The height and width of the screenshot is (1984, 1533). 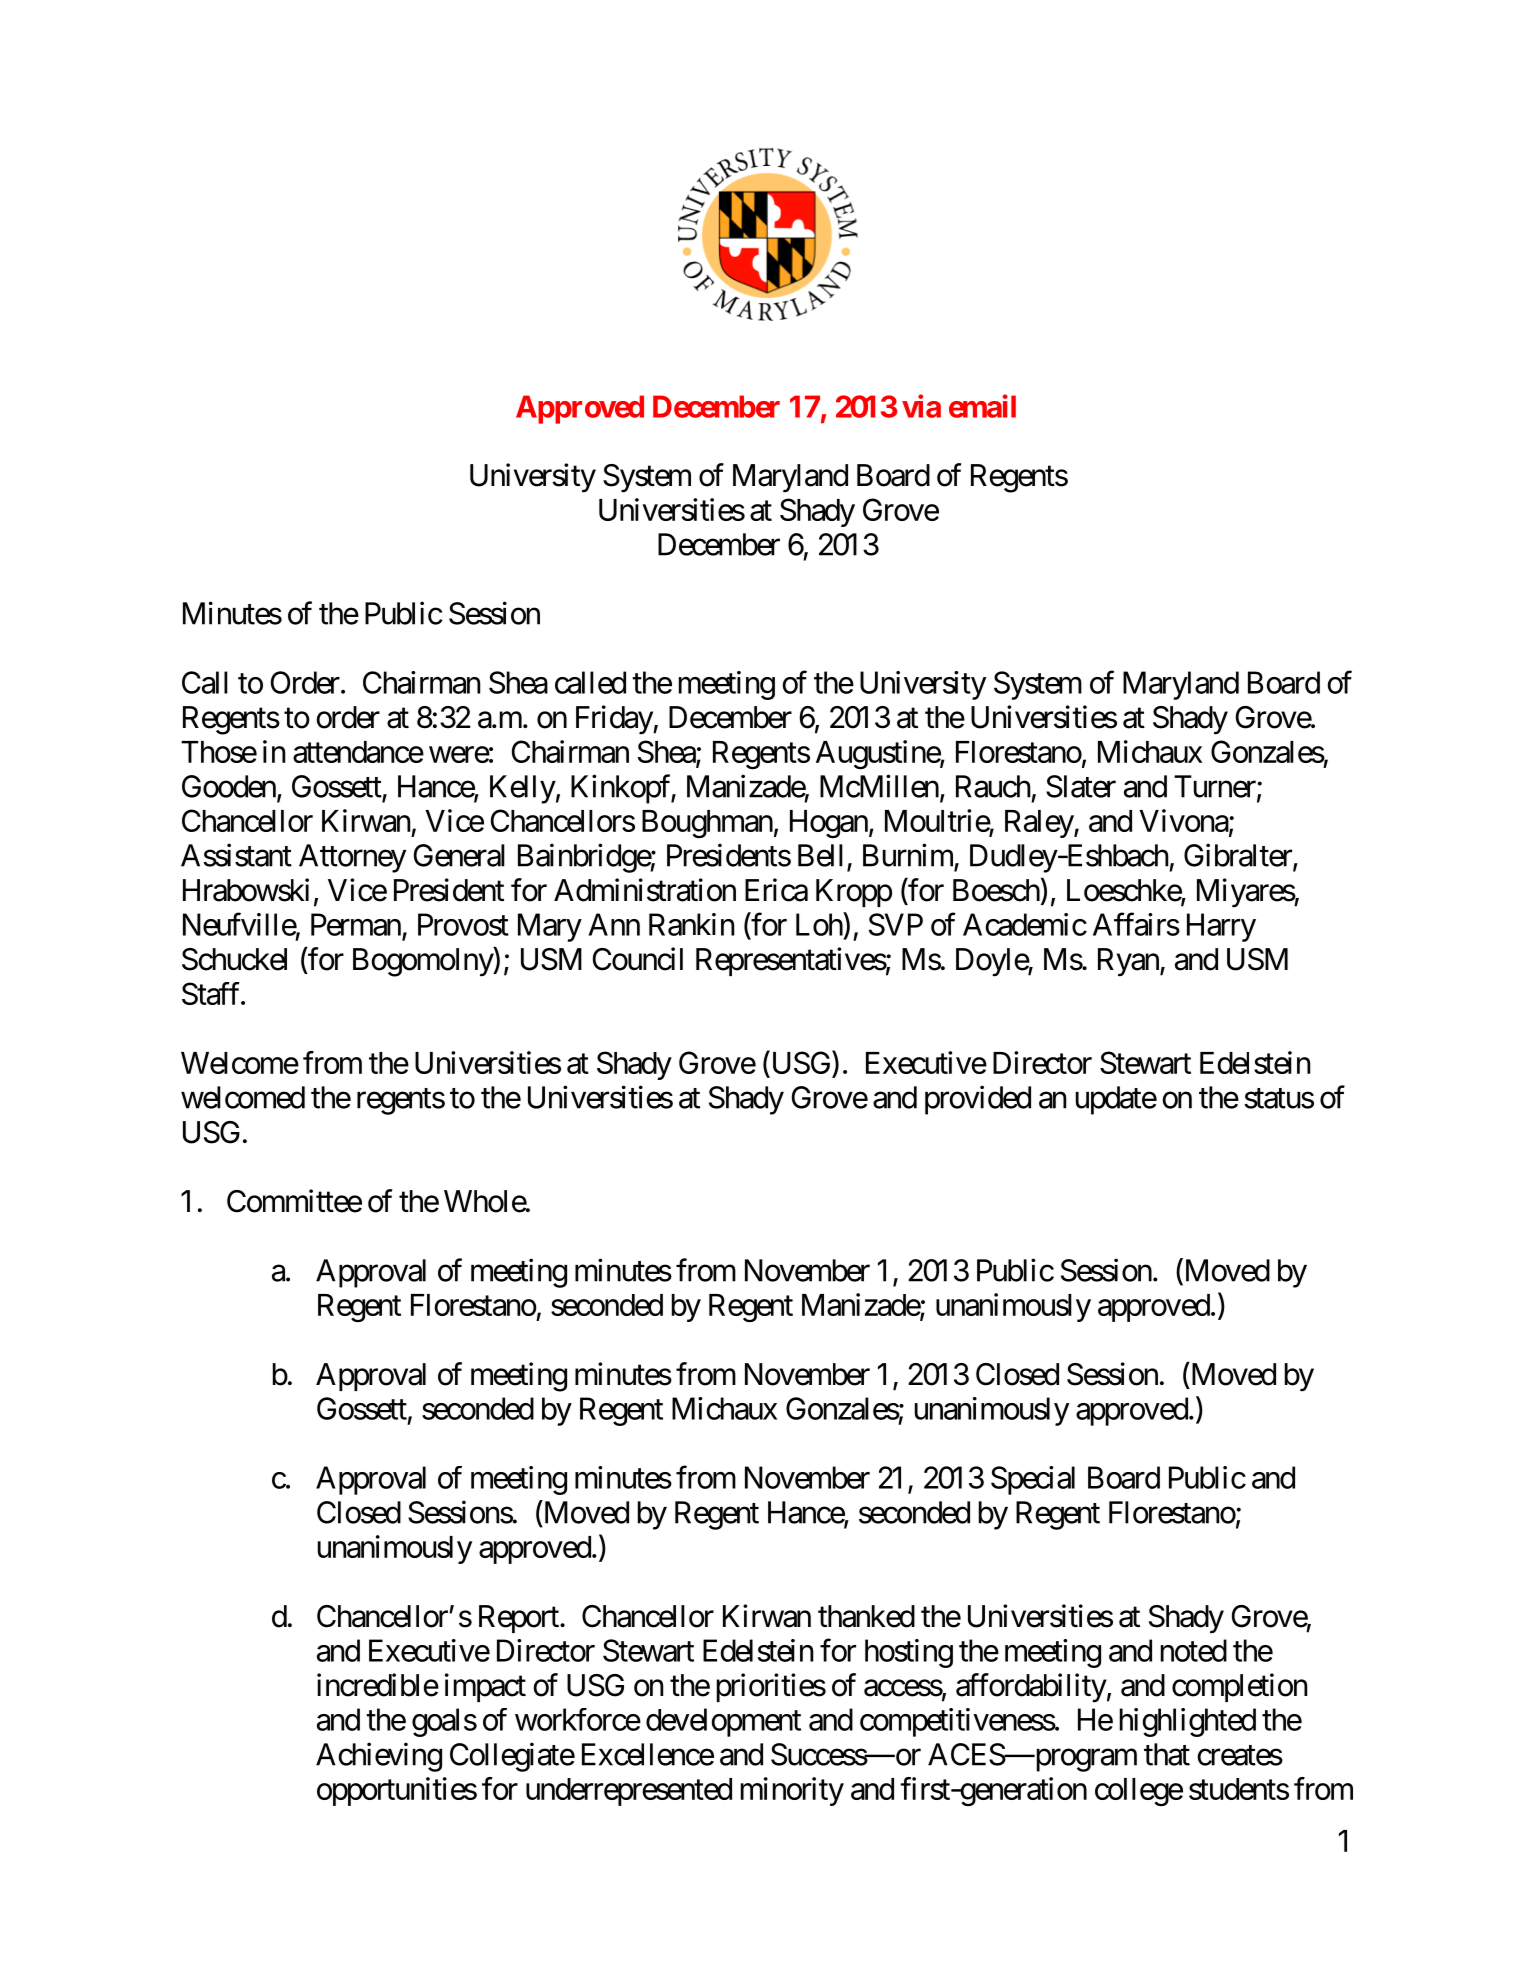 I want to click on Bogomolny, so click(x=423, y=962).
